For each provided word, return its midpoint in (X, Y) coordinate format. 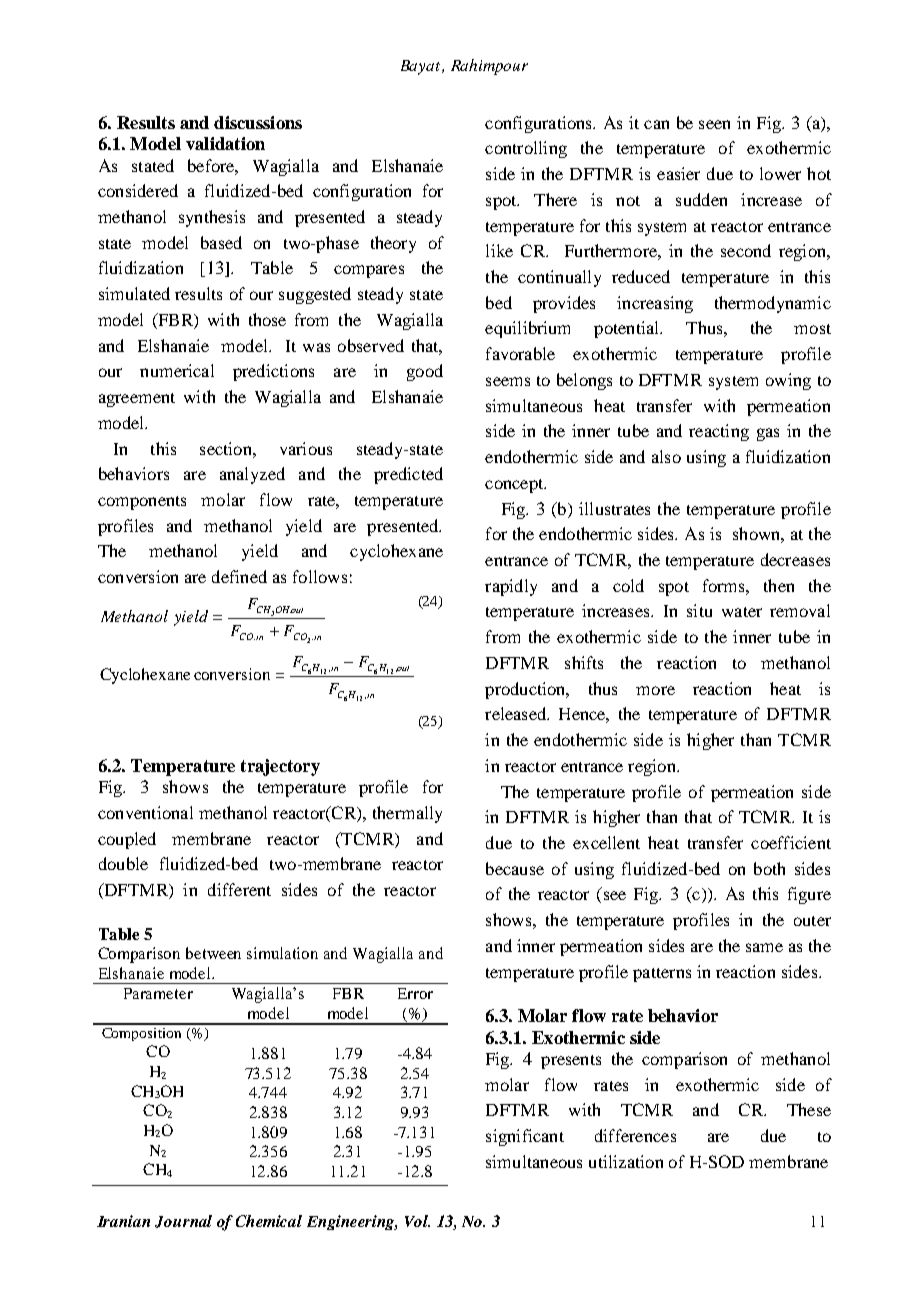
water (742, 612)
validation (225, 143)
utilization (626, 1161)
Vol (417, 1221)
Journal (183, 1221)
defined (239, 576)
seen (714, 124)
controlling (526, 149)
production (526, 690)
